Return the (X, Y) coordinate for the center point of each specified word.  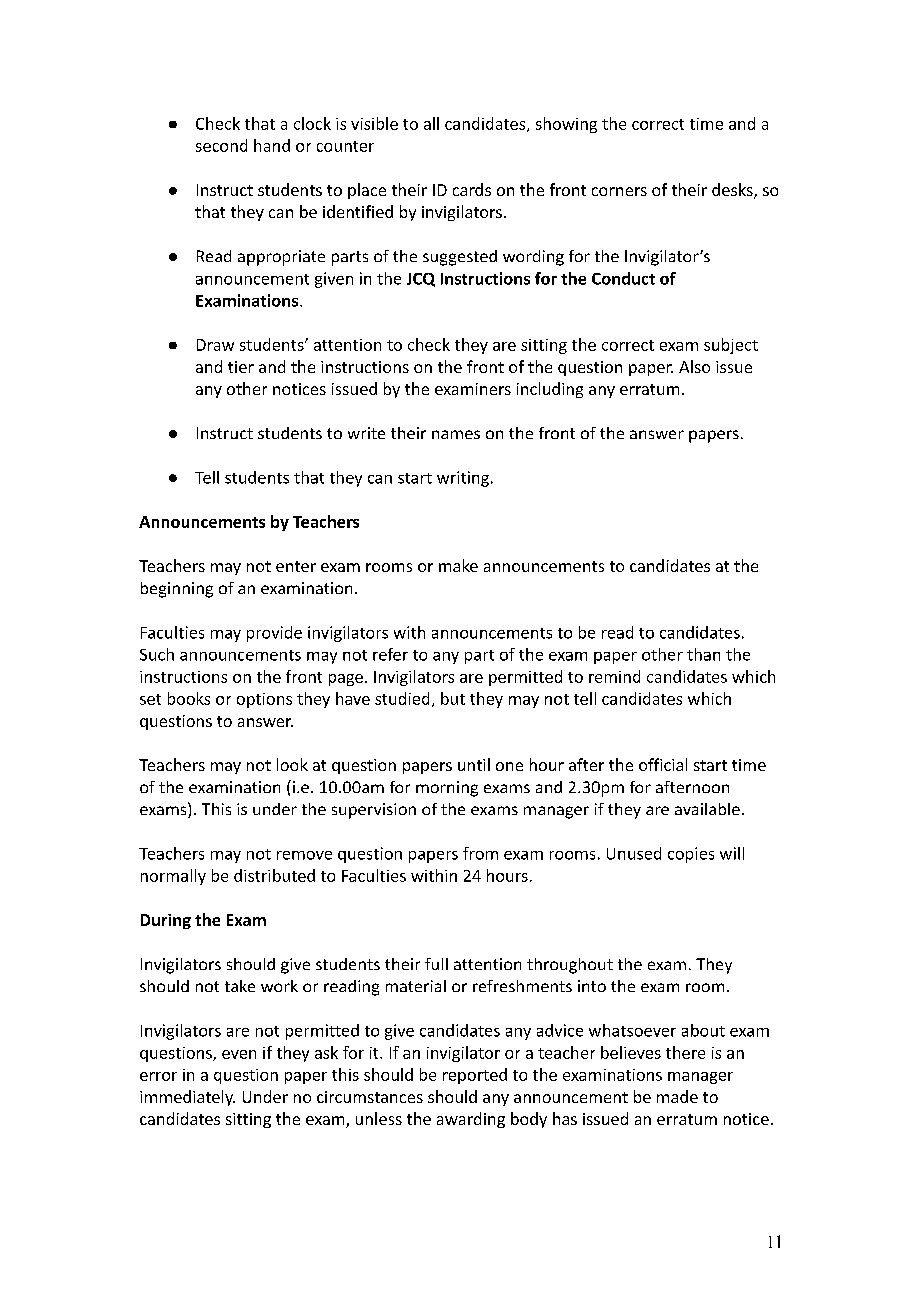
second (221, 145)
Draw (215, 345)
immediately (187, 1098)
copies (691, 855)
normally (173, 877)
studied (402, 698)
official (663, 764)
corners (619, 191)
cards (472, 189)
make (458, 565)
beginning (177, 590)
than (703, 654)
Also (694, 366)
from (480, 853)
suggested (460, 258)
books (189, 698)
